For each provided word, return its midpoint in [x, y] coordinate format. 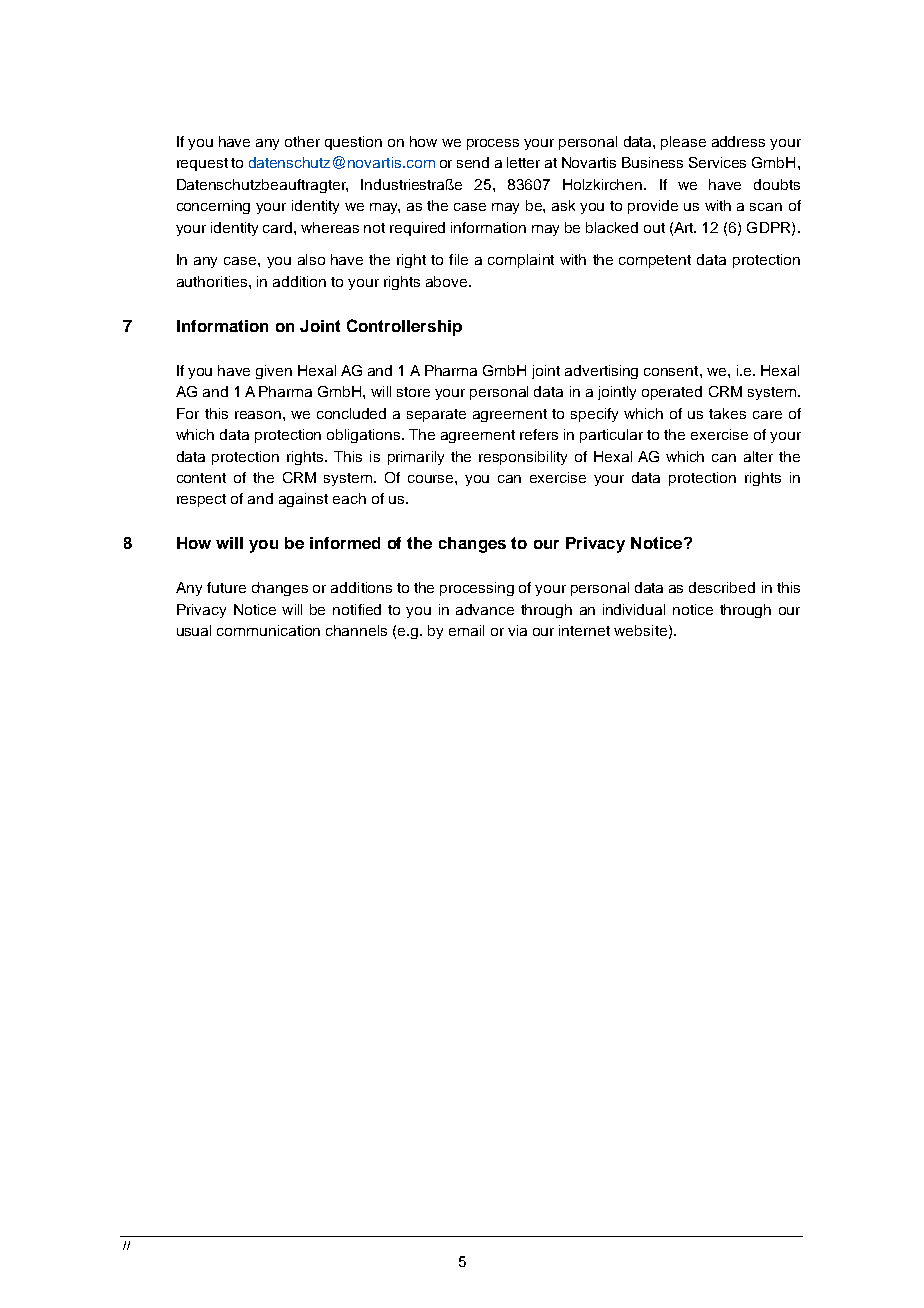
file [458, 259]
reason [258, 415]
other [302, 141]
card [279, 227]
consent [672, 371]
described [722, 587]
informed [345, 543]
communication [268, 630]
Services [717, 162]
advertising [601, 372]
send [473, 162]
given [274, 372]
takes [727, 413]
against [303, 500]
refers [539, 434]
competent [655, 261]
